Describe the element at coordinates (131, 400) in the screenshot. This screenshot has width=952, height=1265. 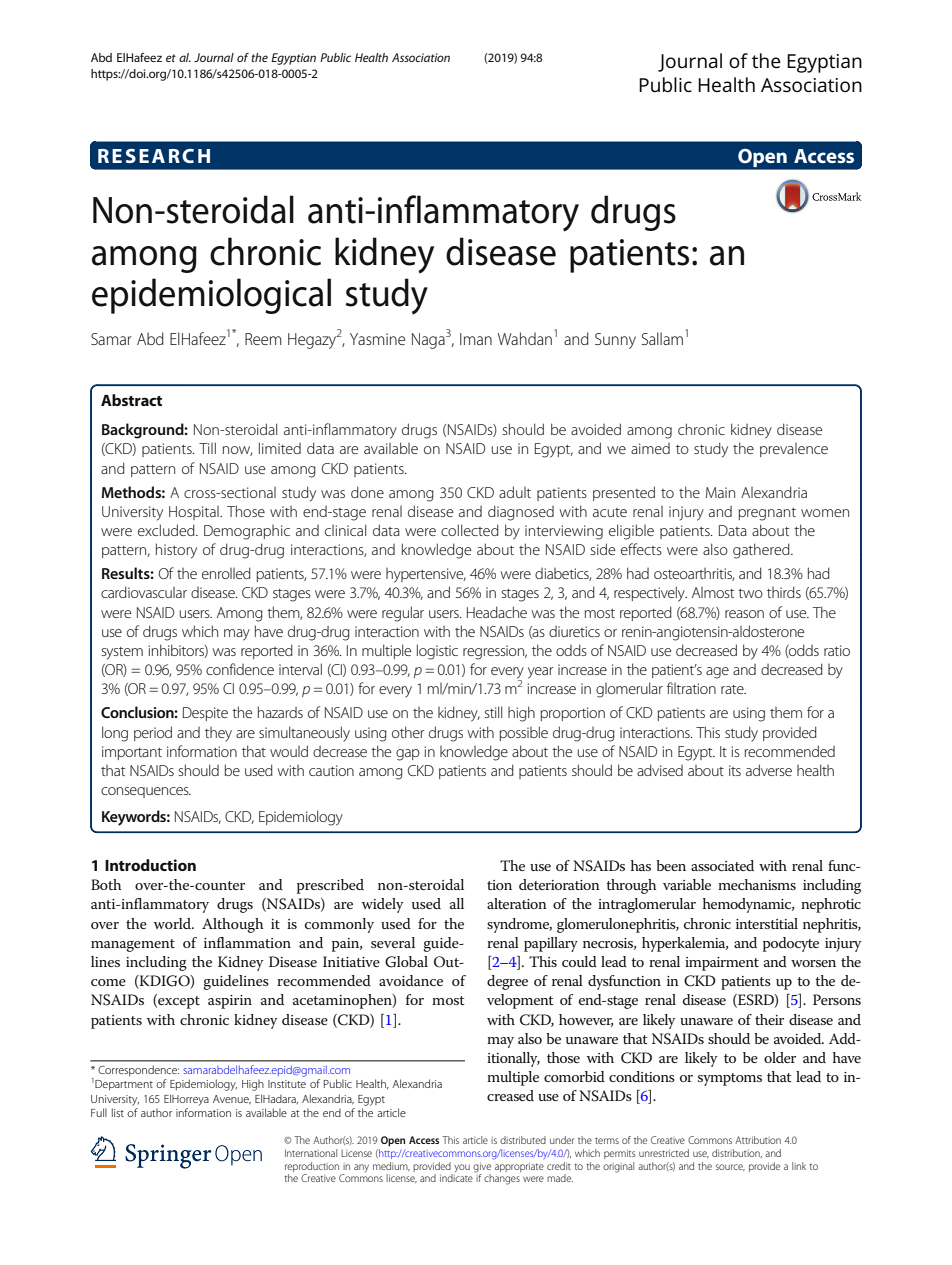
I see `Abstract` at that location.
